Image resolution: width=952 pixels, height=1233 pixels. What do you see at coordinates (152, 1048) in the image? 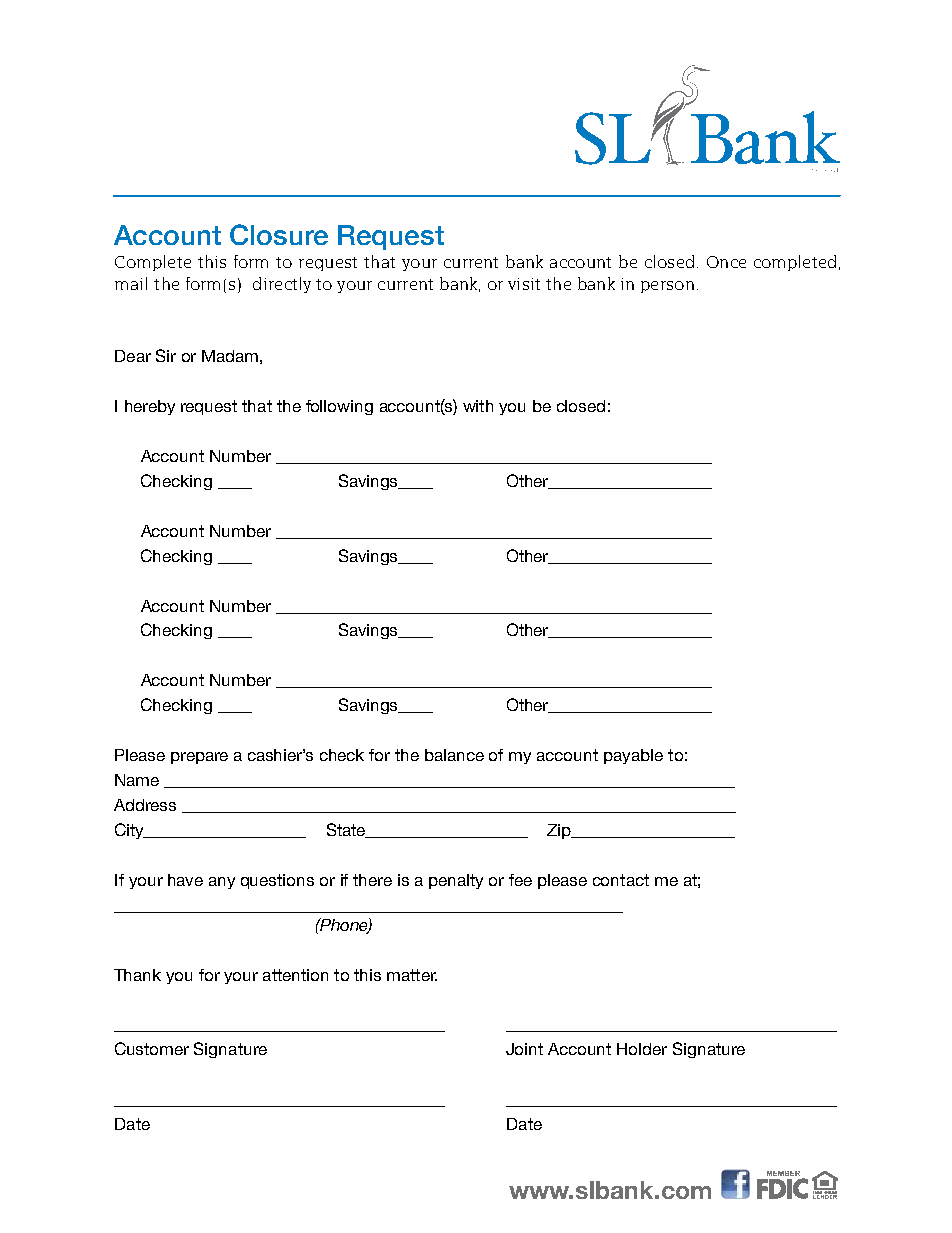
I see `Customer` at bounding box center [152, 1048].
